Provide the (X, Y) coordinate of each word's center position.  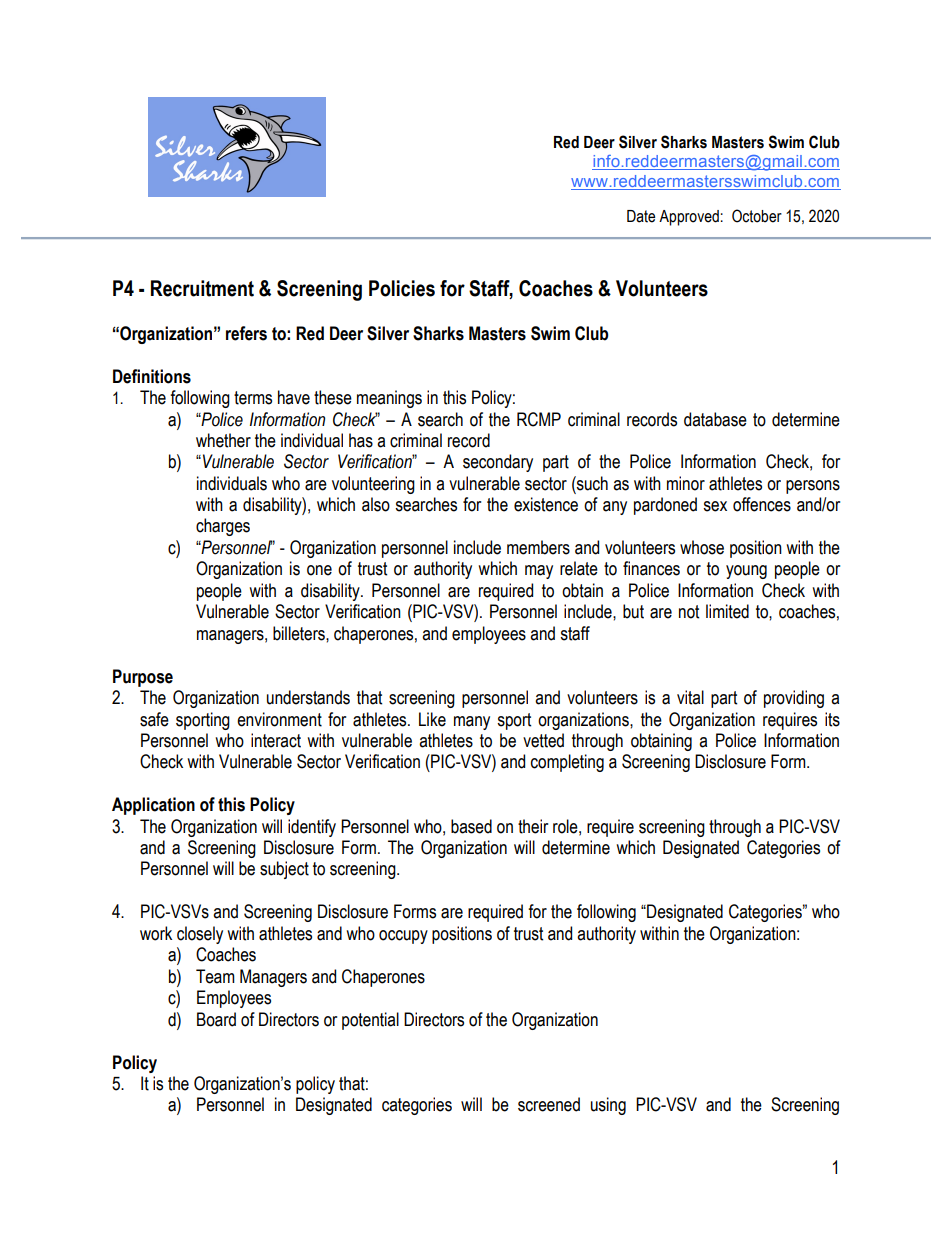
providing (794, 699)
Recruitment (202, 288)
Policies (402, 288)
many (472, 723)
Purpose (143, 678)
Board (216, 1019)
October (757, 216)
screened (549, 1104)
